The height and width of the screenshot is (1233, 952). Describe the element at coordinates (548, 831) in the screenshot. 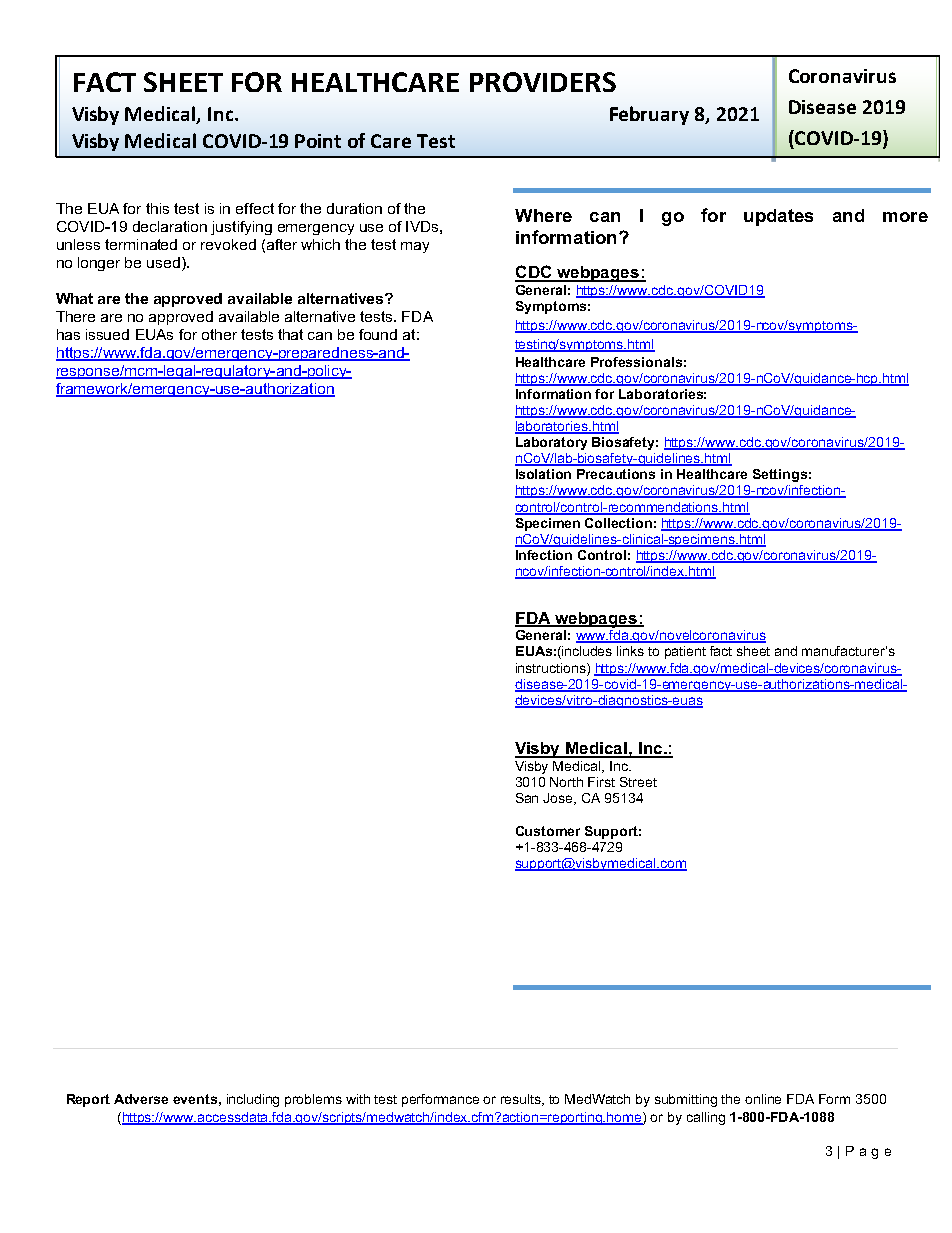

I see `Customer` at that location.
